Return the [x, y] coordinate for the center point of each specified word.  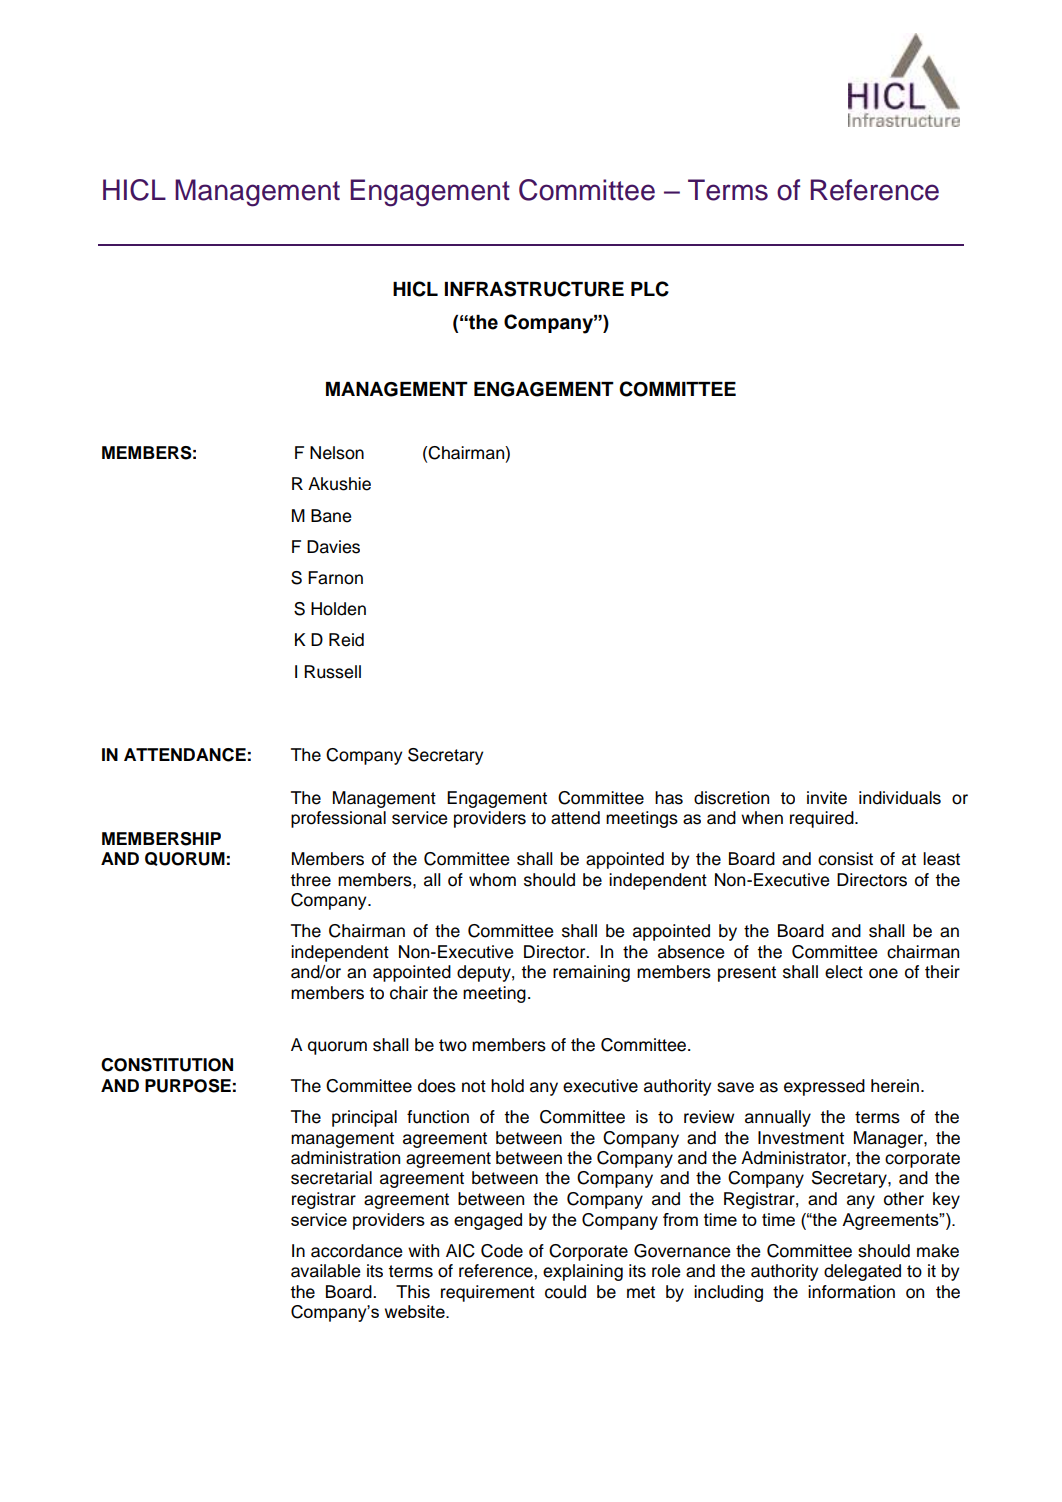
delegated [862, 1272]
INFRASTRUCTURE [534, 289]
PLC [650, 289]
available [325, 1271]
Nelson [337, 453]
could [565, 1292]
